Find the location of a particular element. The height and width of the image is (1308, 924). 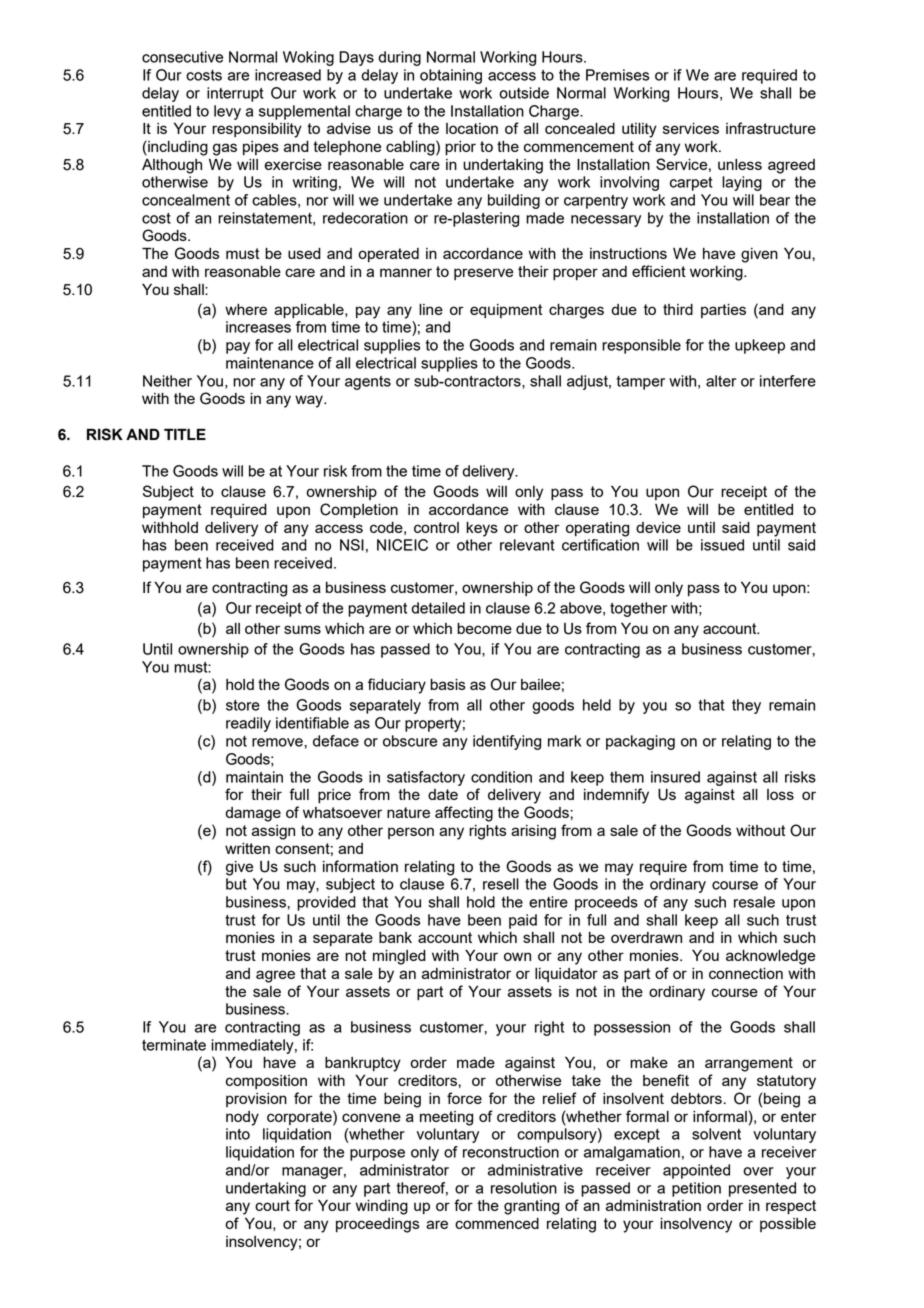

petition is located at coordinates (696, 1189).
